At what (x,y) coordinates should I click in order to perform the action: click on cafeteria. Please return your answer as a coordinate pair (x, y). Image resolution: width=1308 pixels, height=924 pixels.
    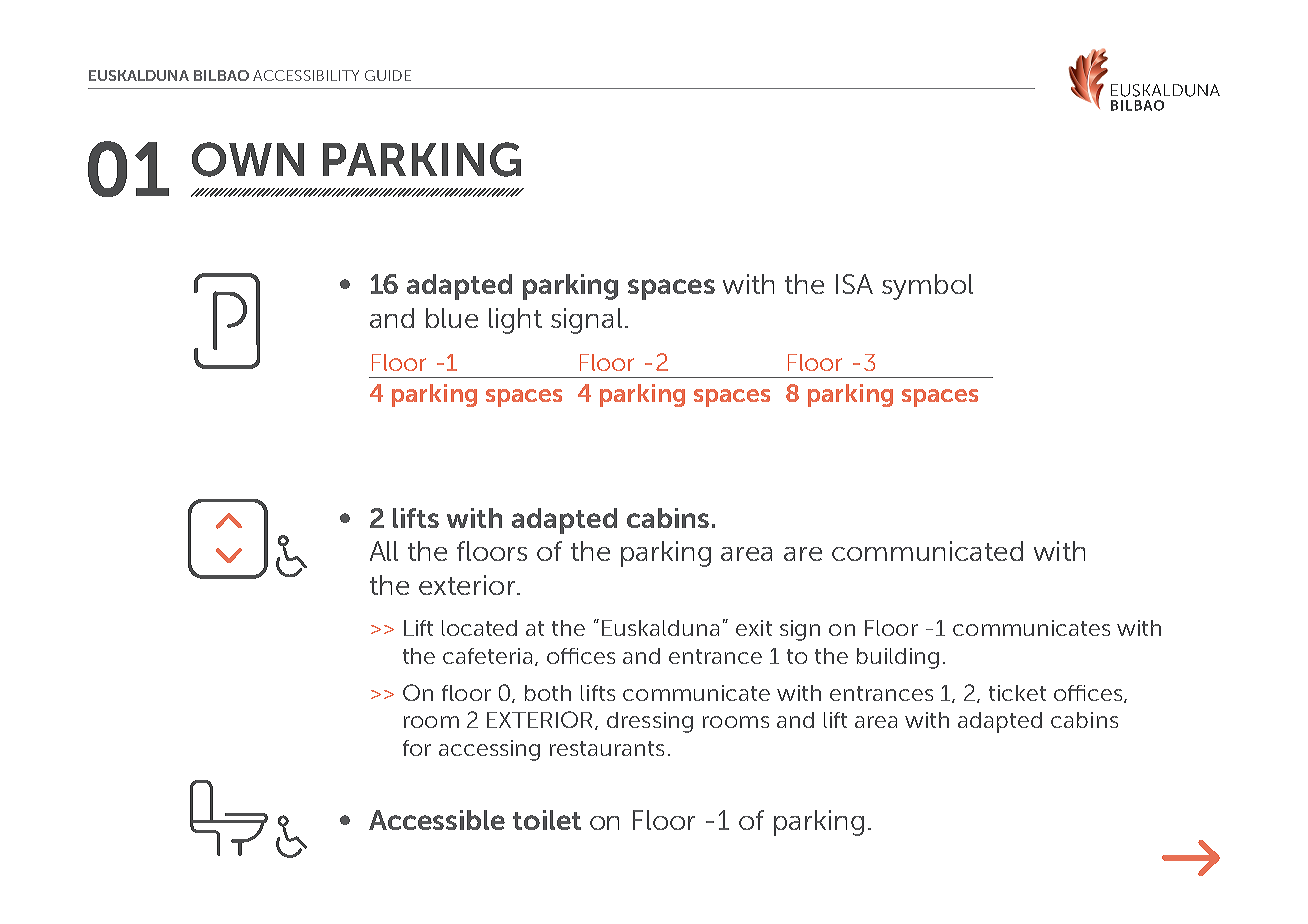
    Looking at the image, I should click on (487, 656).
